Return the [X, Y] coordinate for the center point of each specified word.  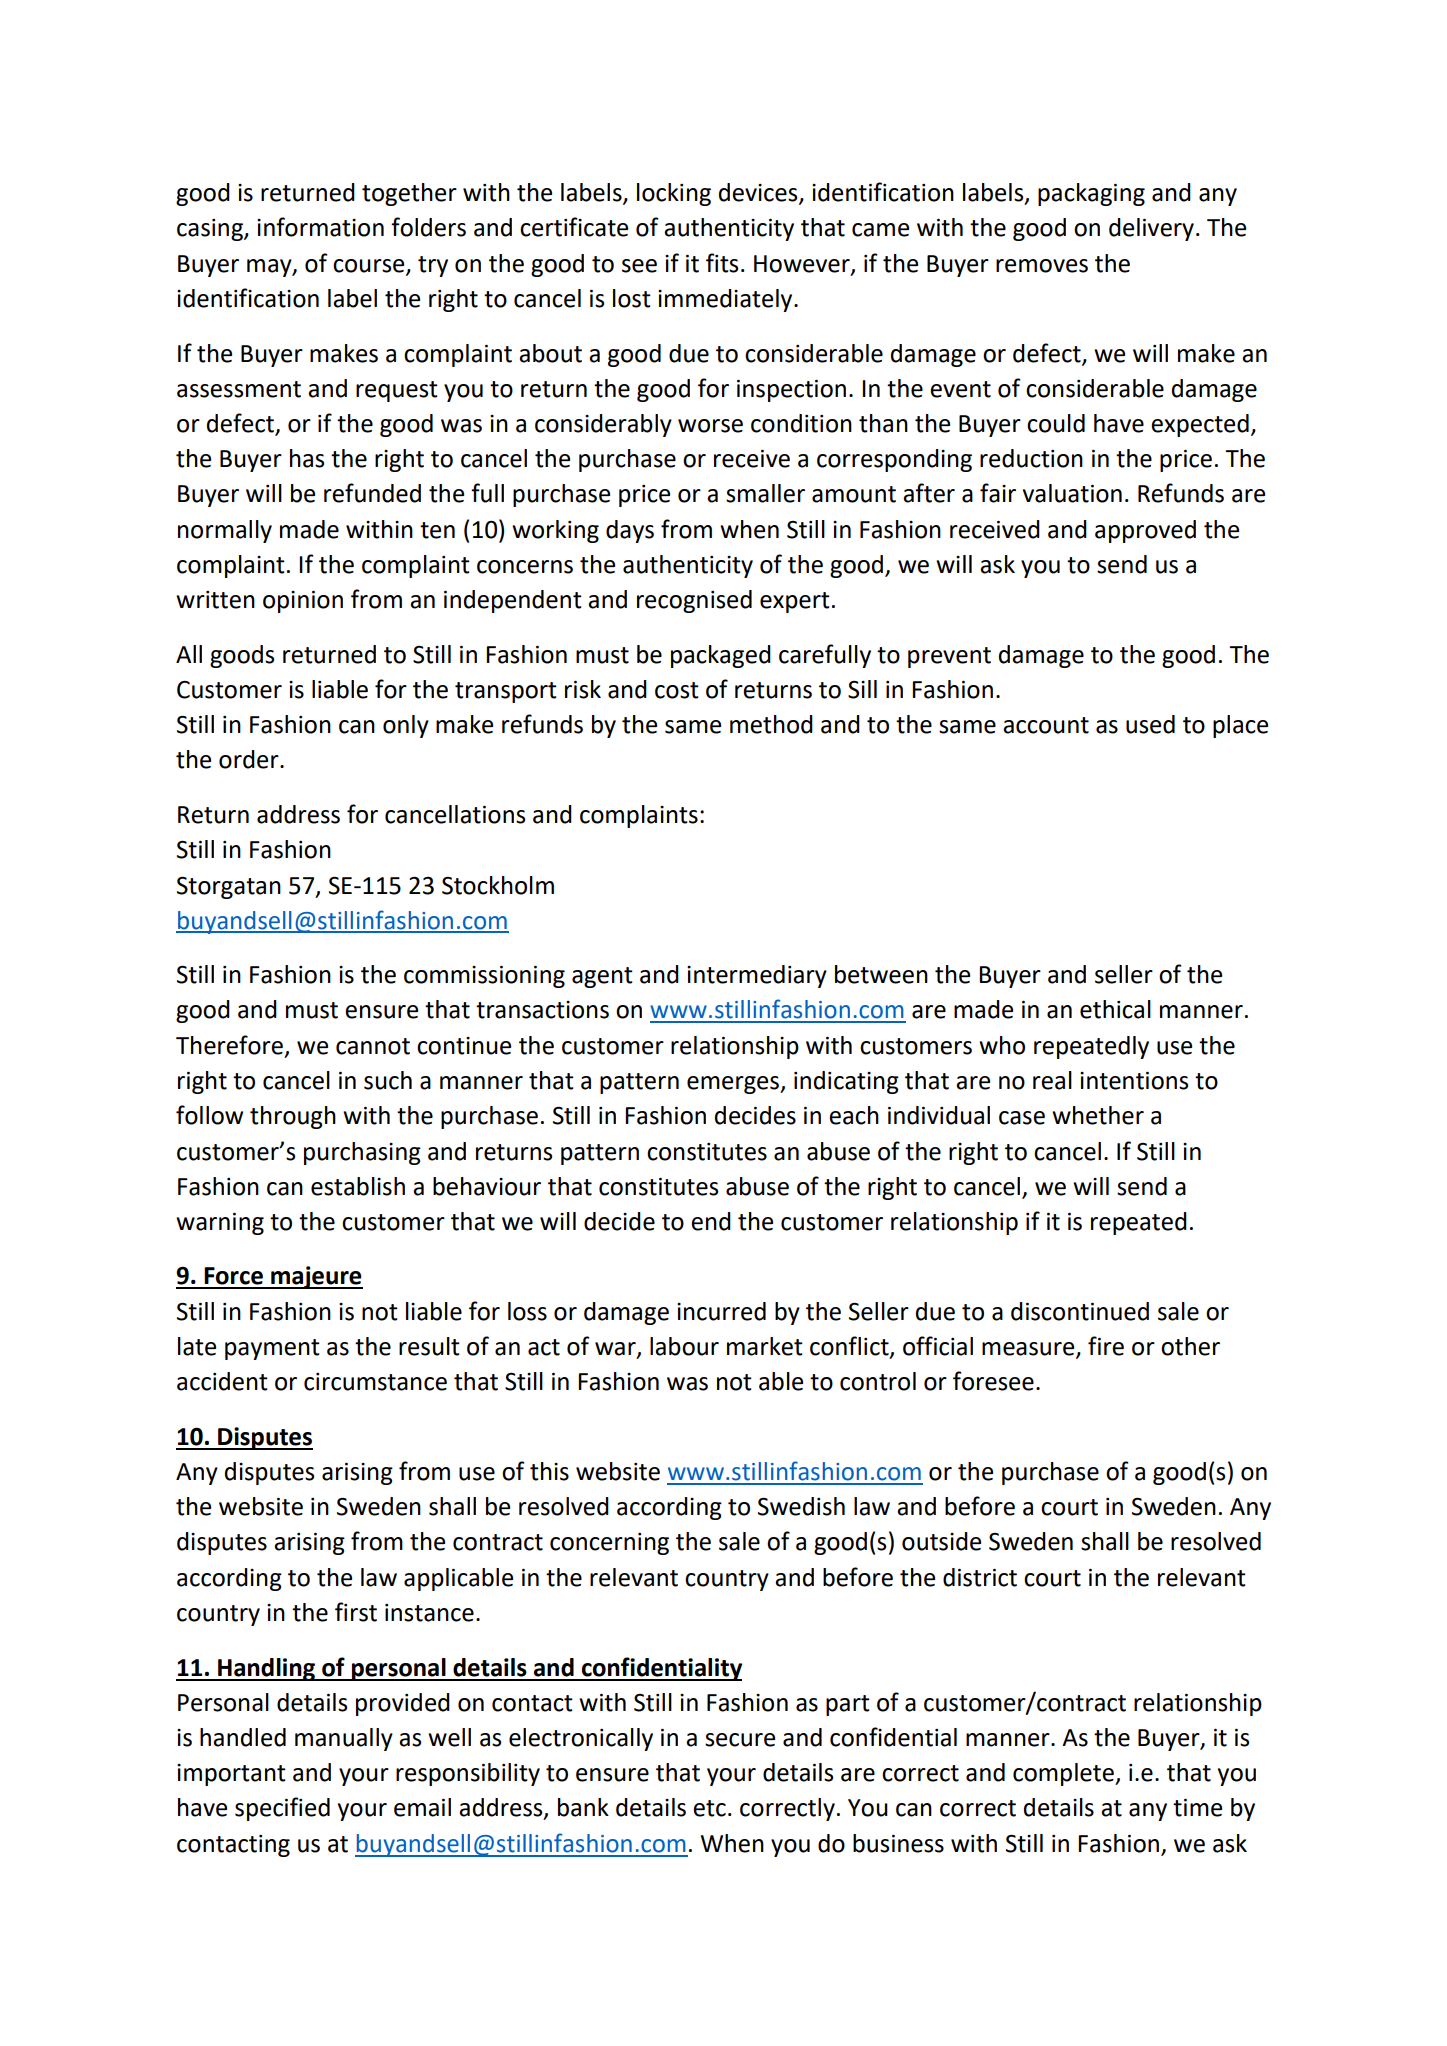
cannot [373, 1046]
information [320, 227]
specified [282, 1809]
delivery [1151, 229]
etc [709, 1808]
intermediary [757, 976]
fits [722, 263]
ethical [1115, 1009]
